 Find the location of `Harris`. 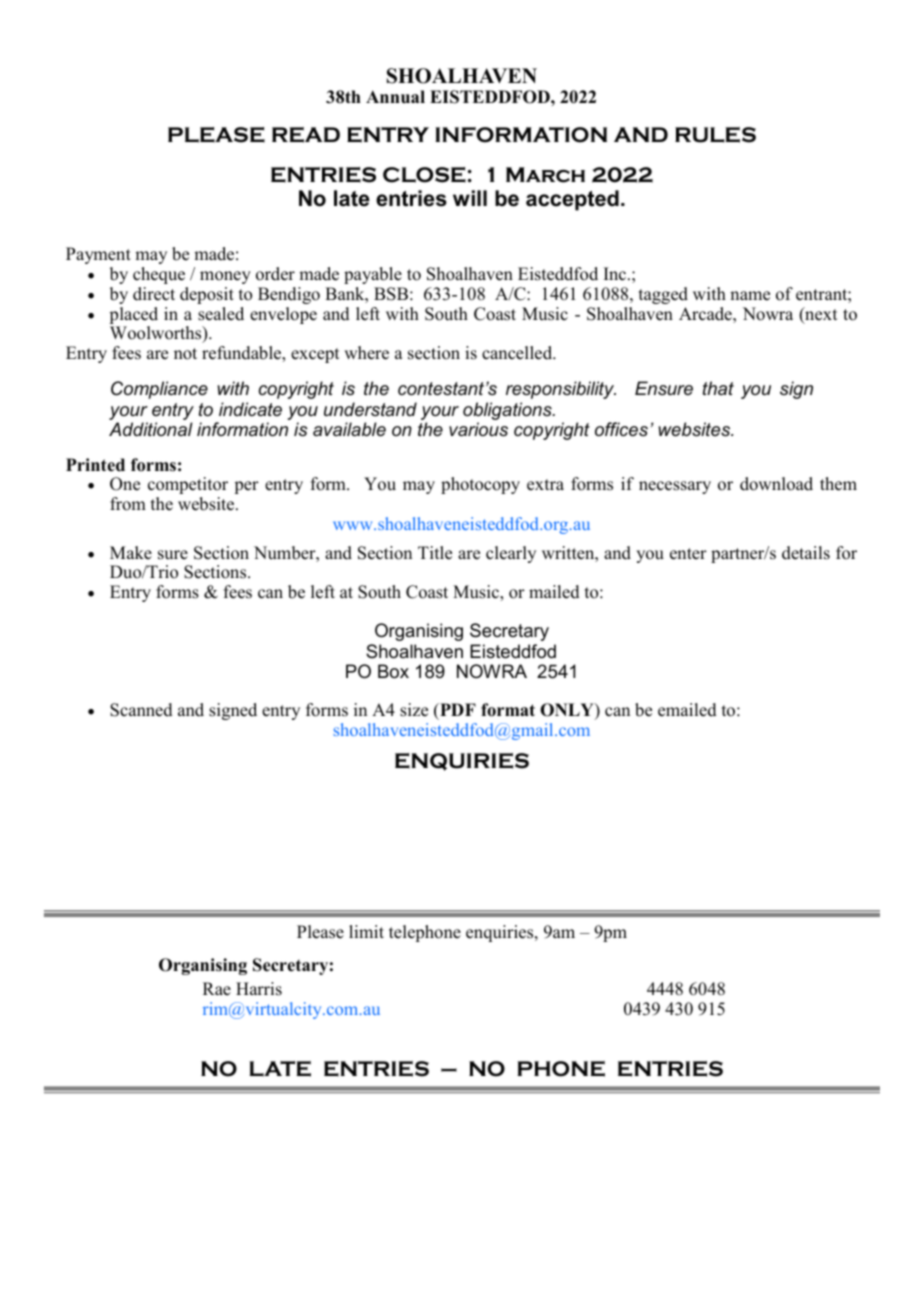

Harris is located at coordinates (259, 989).
